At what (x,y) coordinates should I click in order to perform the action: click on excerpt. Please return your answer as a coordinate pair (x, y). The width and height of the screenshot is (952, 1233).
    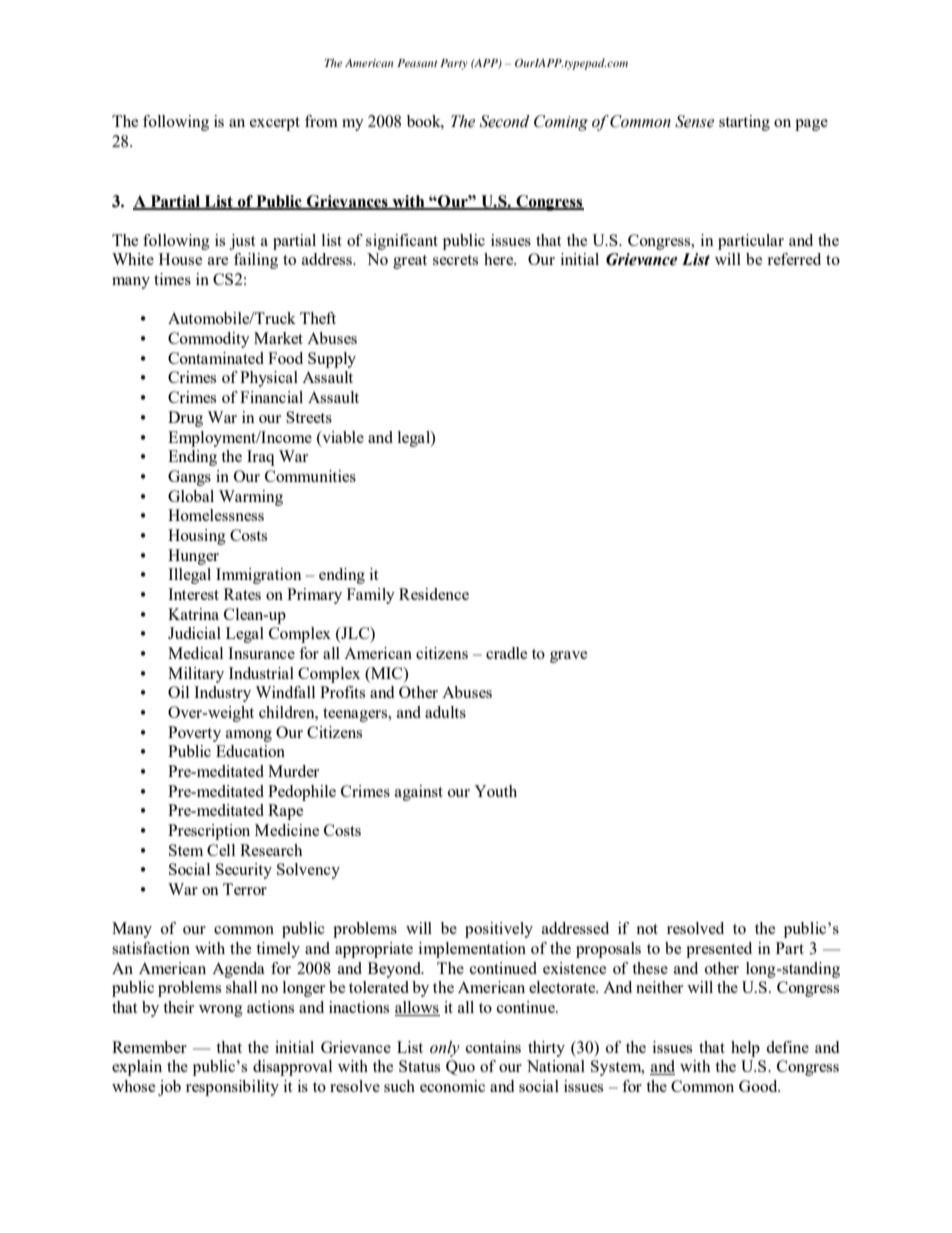
    Looking at the image, I should click on (275, 124).
